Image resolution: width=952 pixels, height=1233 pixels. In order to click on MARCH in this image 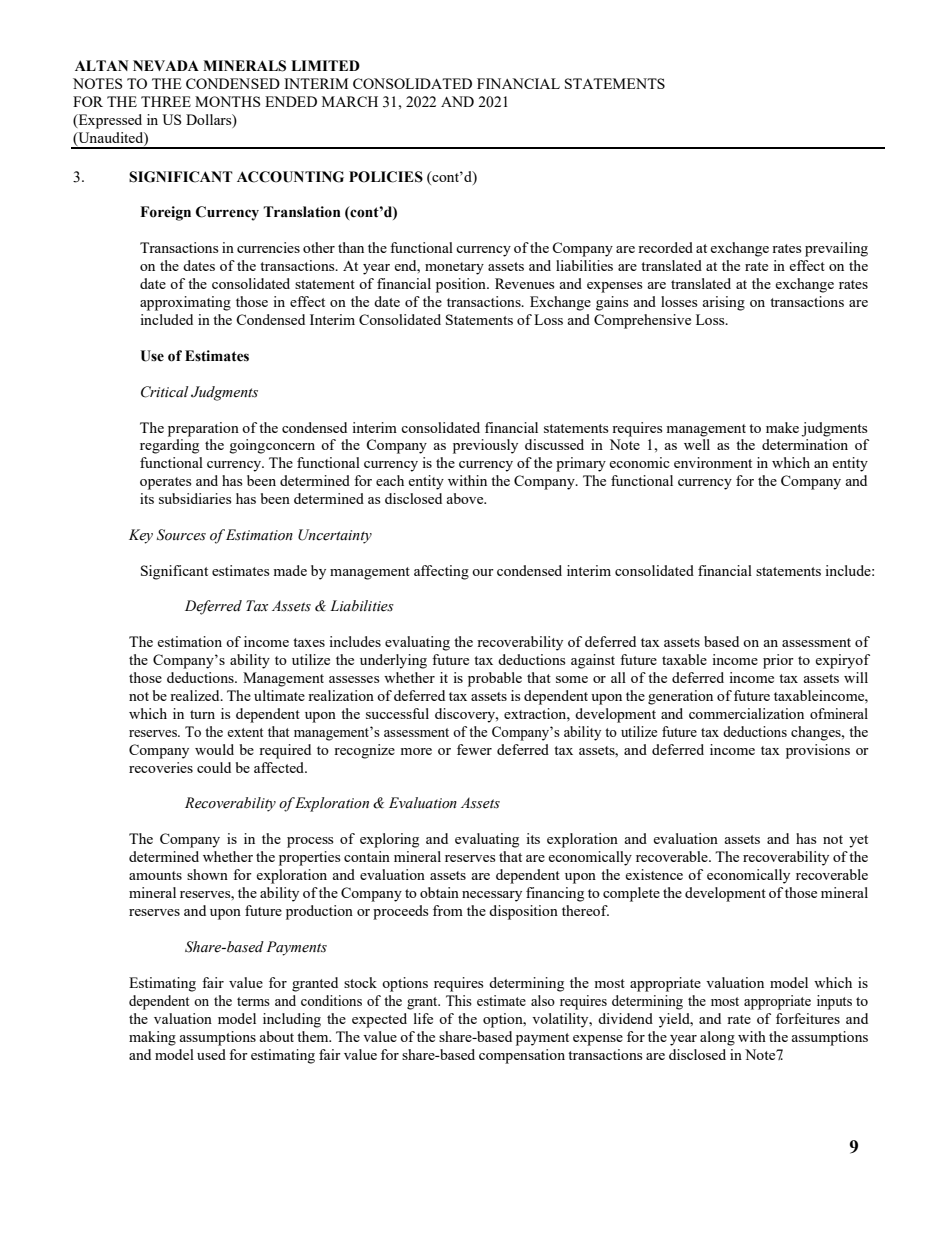, I will do `click(350, 101)`.
